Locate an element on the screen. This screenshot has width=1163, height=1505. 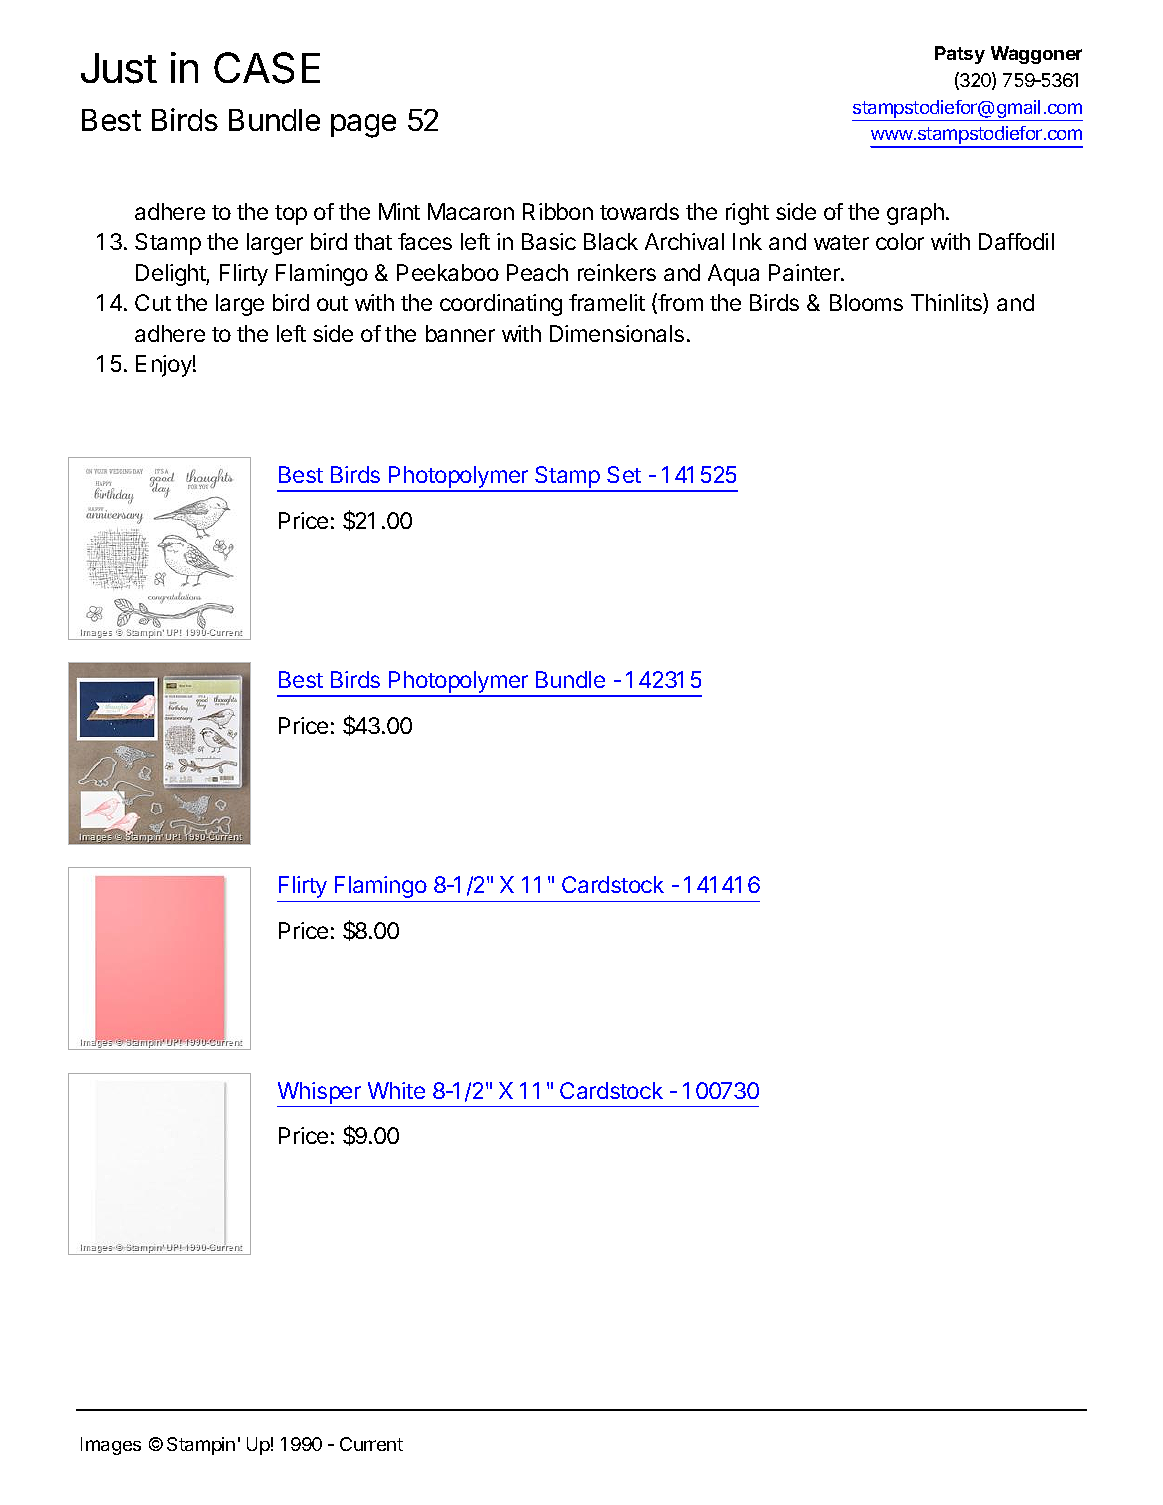
Images is located at coordinates (111, 1446).
